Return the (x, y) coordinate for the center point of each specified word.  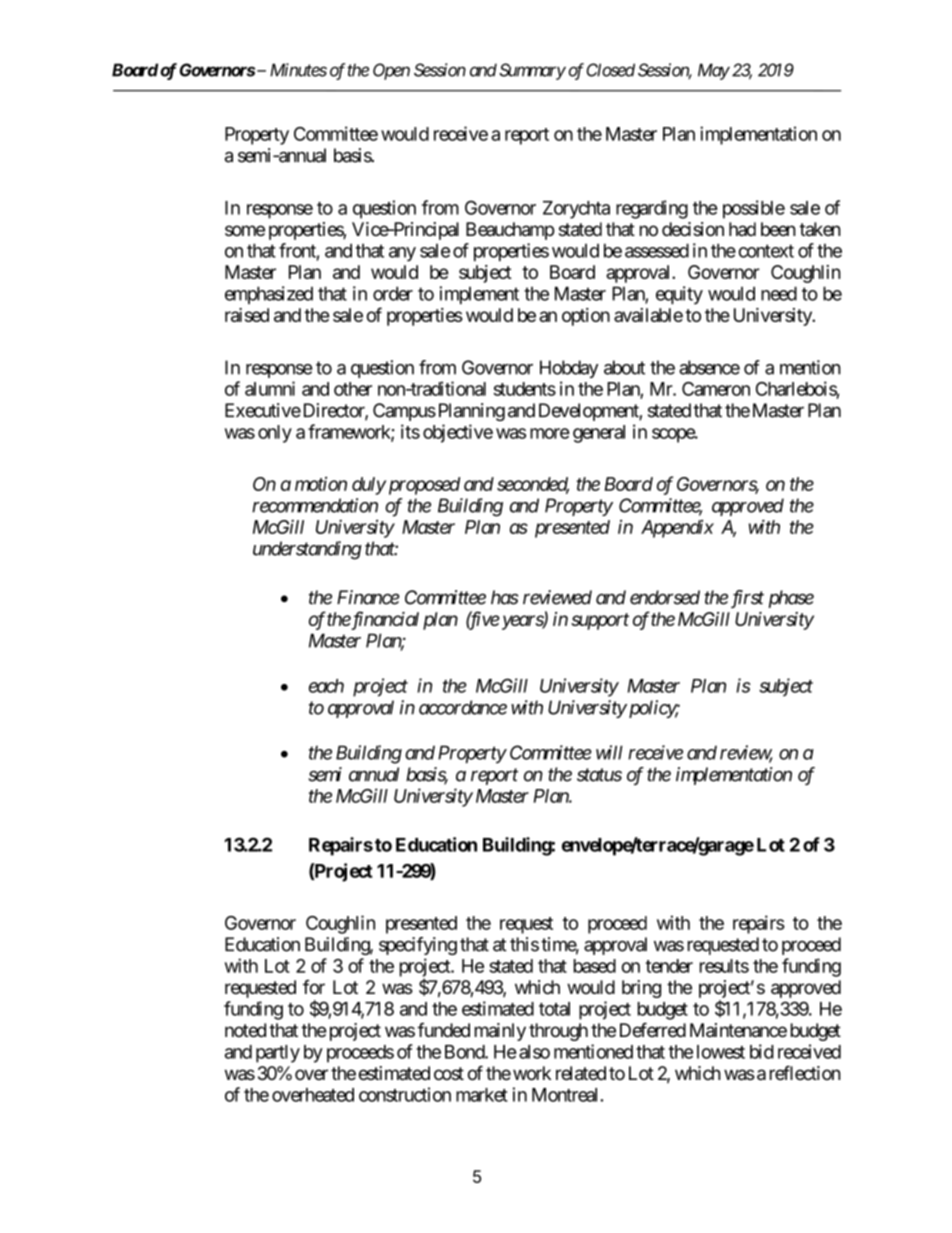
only (275, 434)
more (550, 433)
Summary (532, 71)
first (747, 599)
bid (762, 1051)
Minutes (298, 70)
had (742, 229)
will (609, 752)
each (326, 686)
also (534, 1052)
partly (278, 1054)
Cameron (716, 389)
